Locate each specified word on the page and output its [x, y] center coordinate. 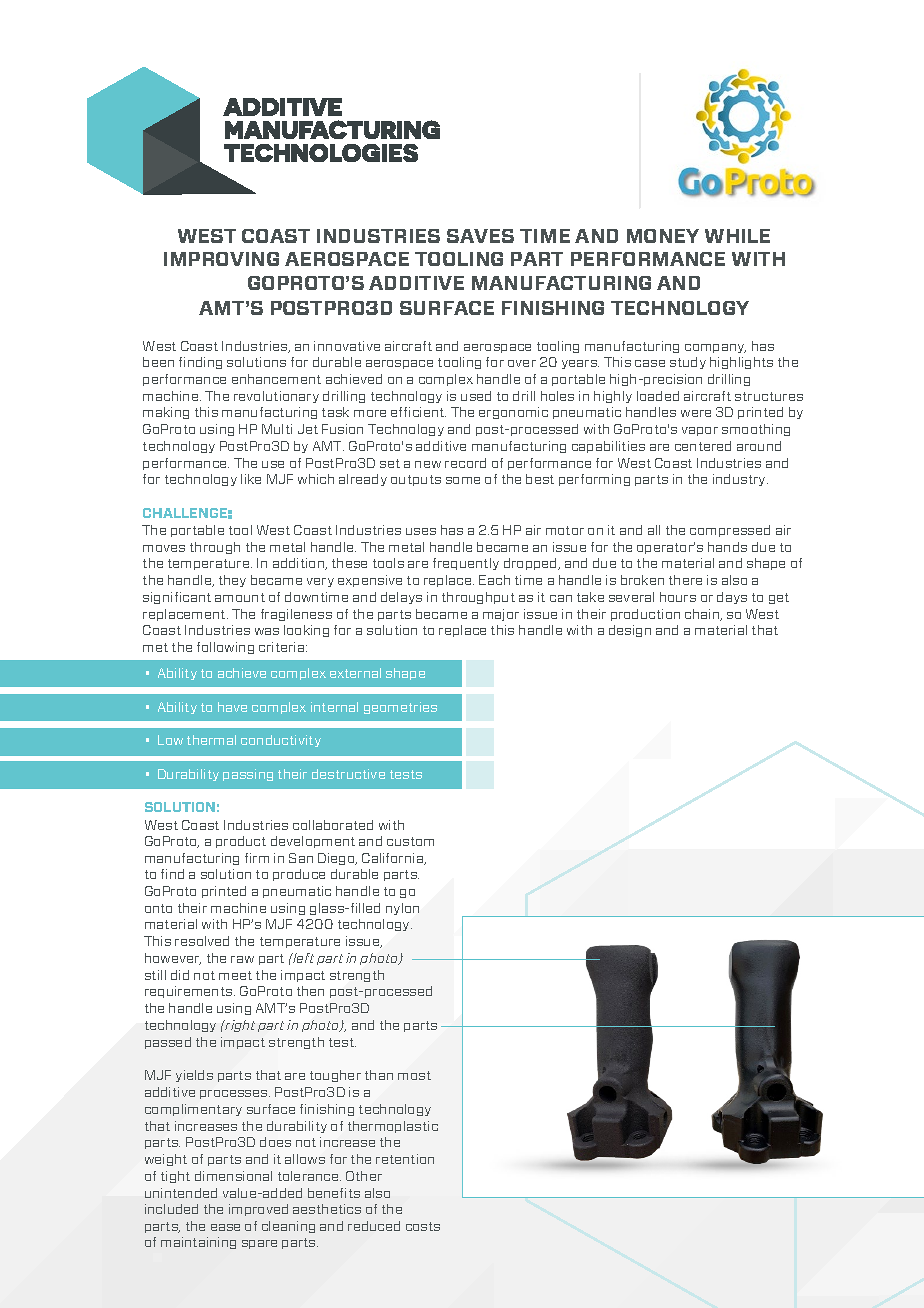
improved [258, 1210]
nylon [402, 909]
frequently [466, 564]
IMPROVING [221, 259]
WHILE [737, 236]
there [685, 580]
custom [410, 841]
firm [257, 858]
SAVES [480, 236]
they [232, 581]
